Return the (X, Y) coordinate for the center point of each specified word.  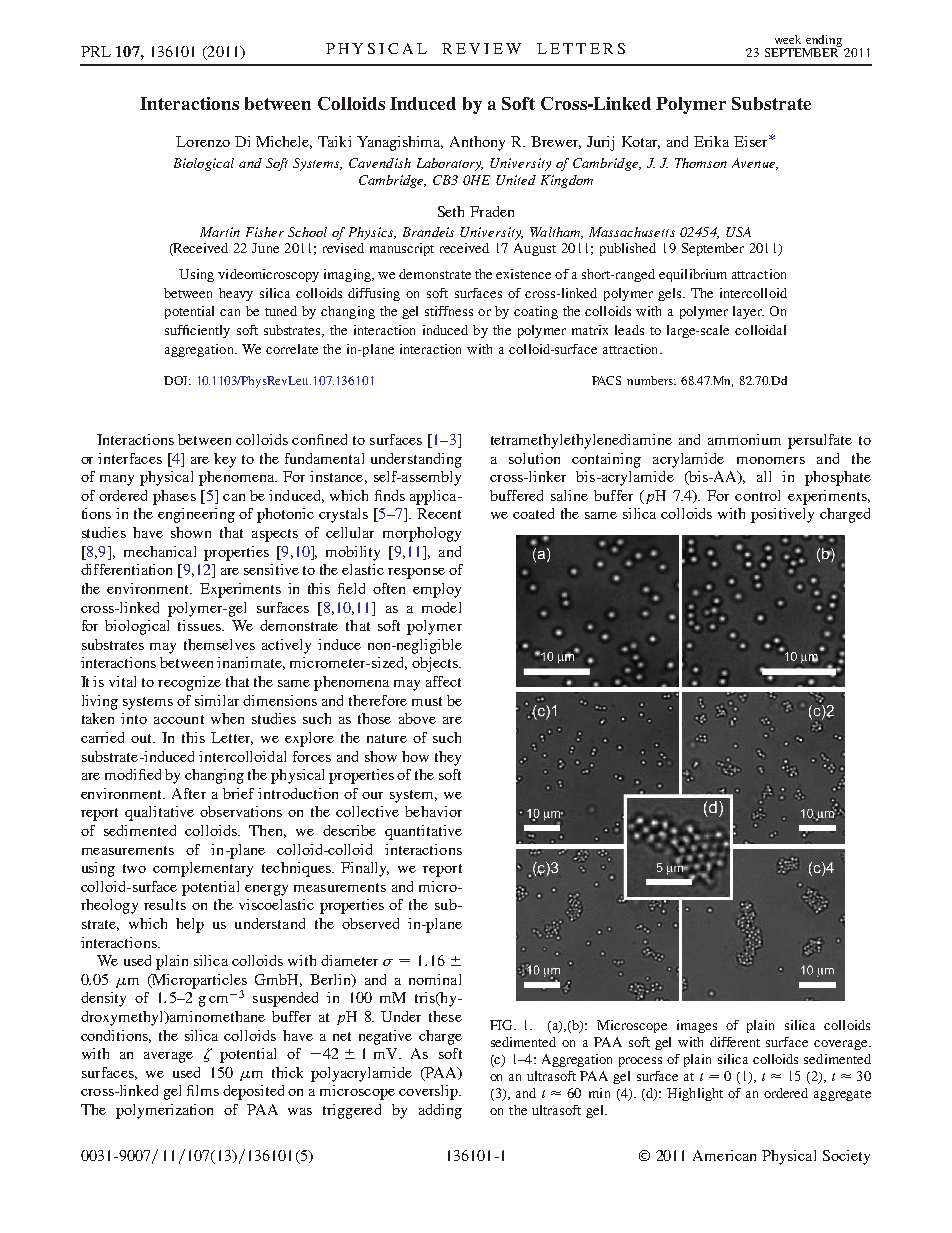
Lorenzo (203, 141)
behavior (433, 811)
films (203, 1090)
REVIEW (481, 48)
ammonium (744, 439)
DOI (177, 380)
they (448, 758)
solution (534, 458)
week (788, 39)
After (189, 793)
